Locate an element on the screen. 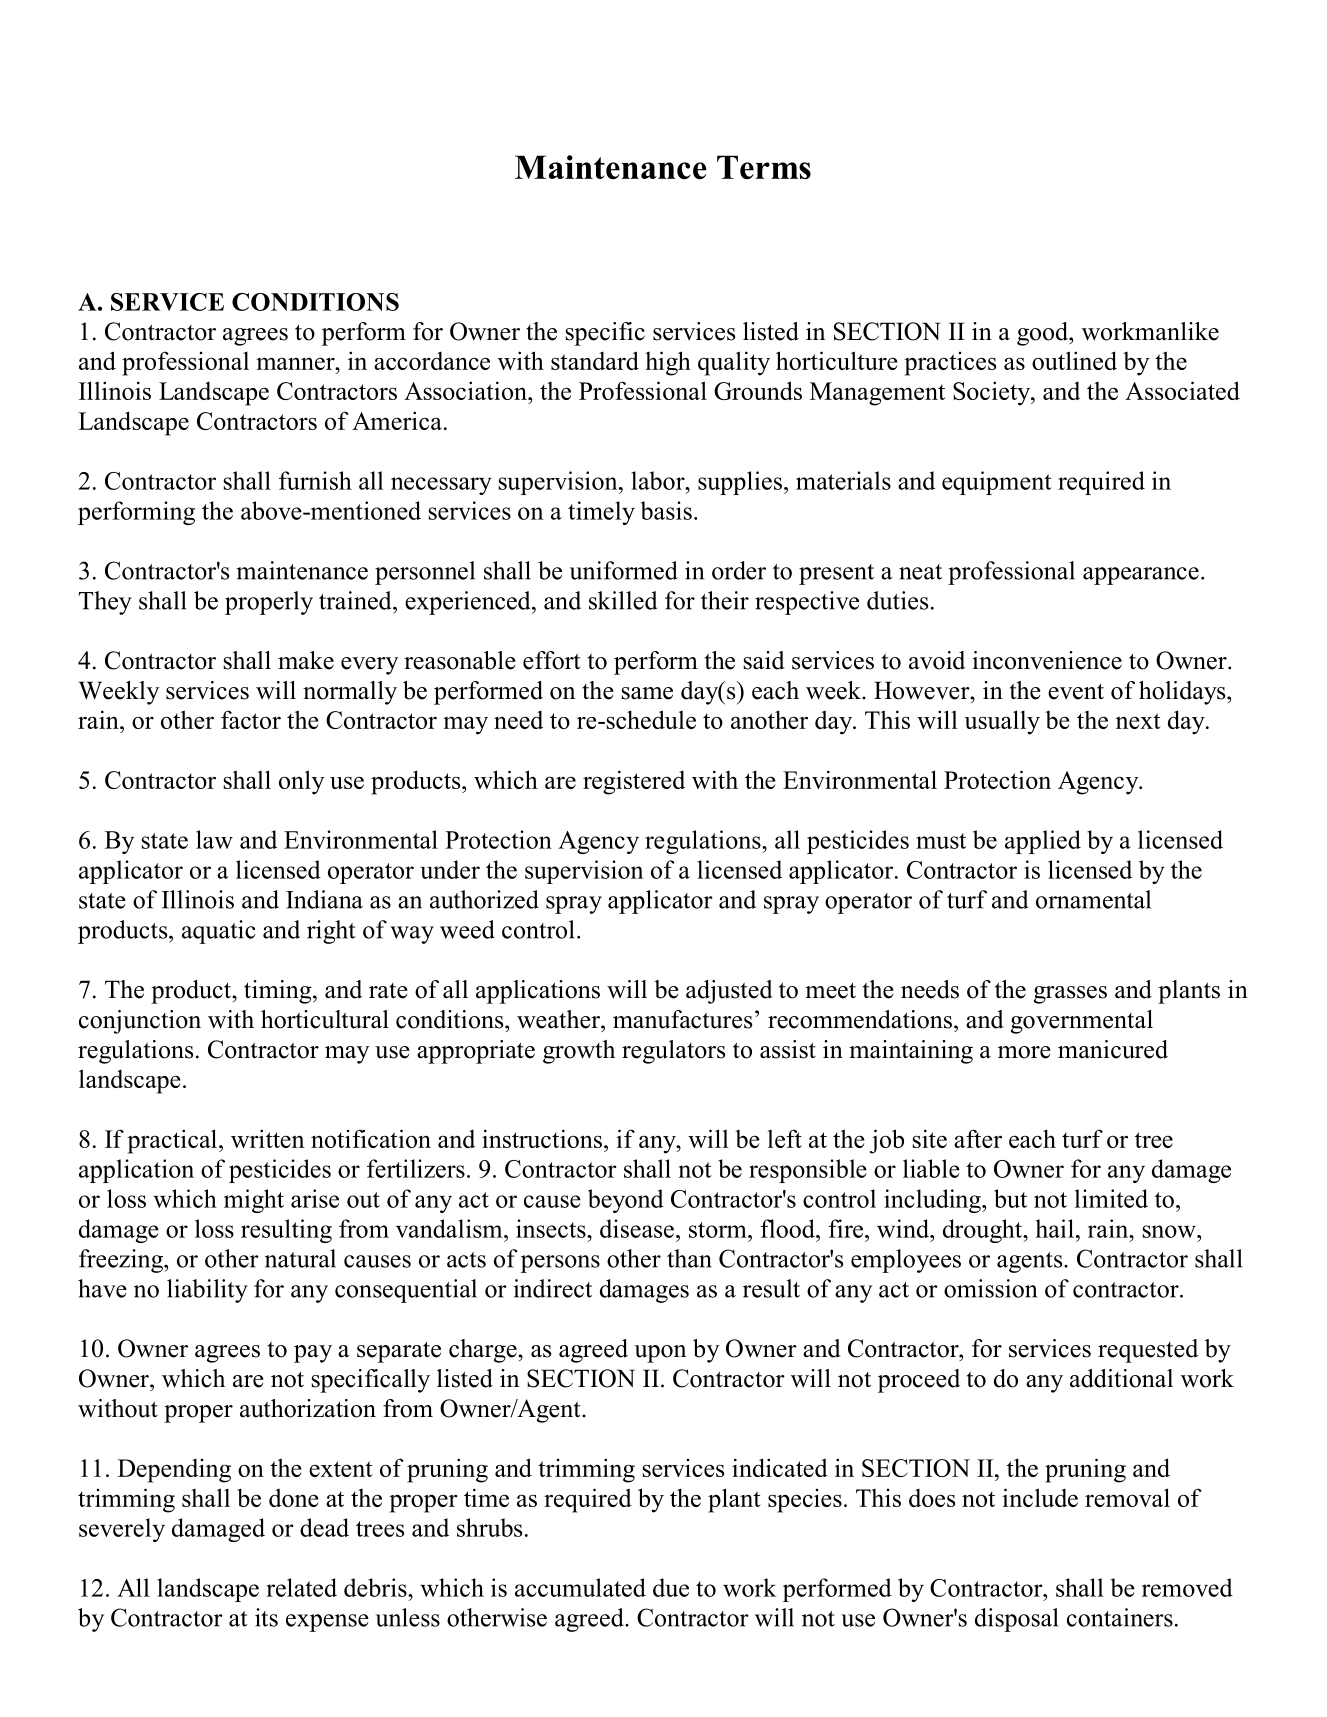 The width and height of the screenshot is (1327, 1717). appearance is located at coordinates (1141, 576).
